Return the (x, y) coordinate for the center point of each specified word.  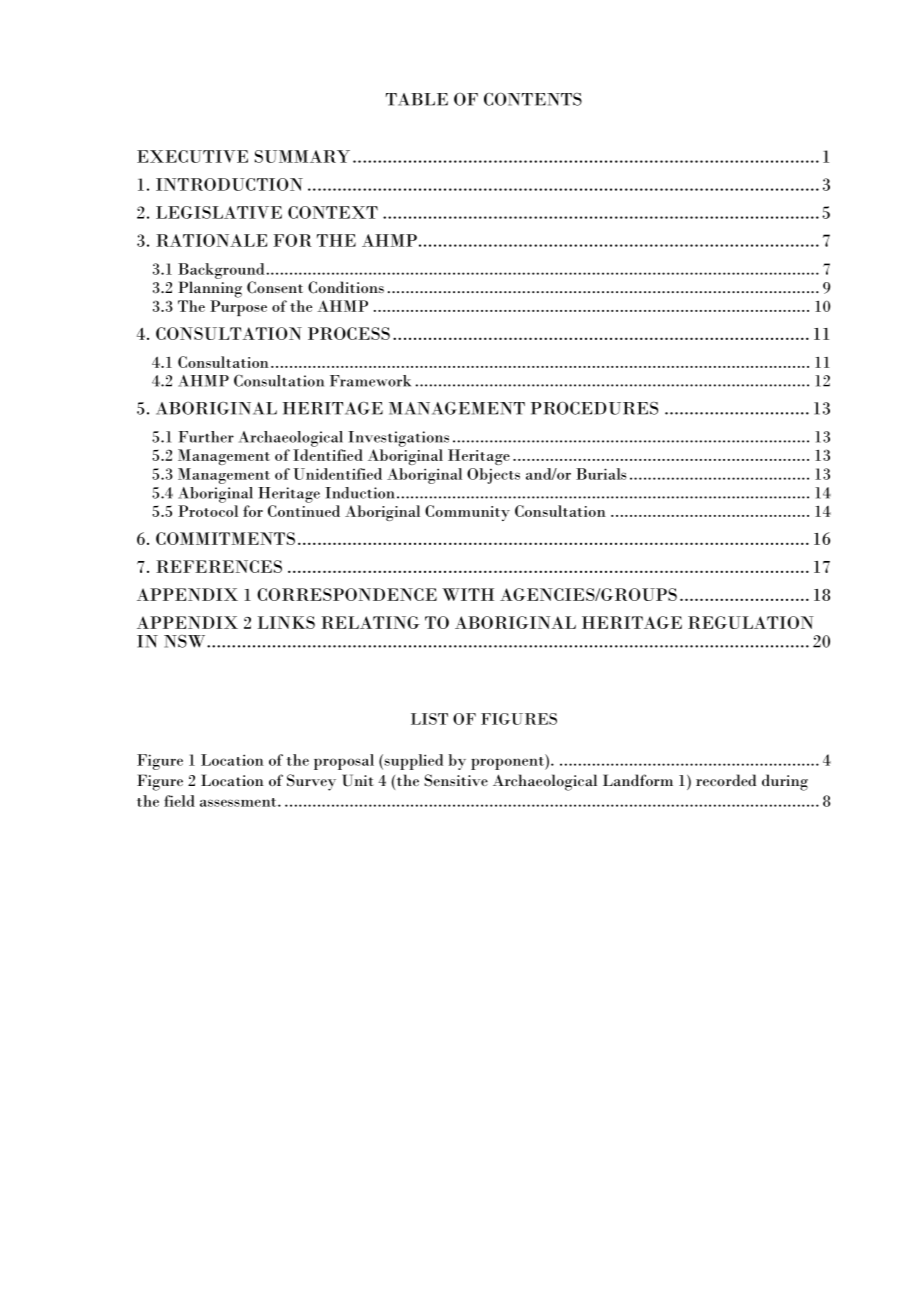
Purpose (238, 308)
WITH (468, 594)
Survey (311, 782)
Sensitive (456, 780)
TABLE (416, 99)
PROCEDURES (594, 408)
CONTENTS (533, 99)
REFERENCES (219, 566)
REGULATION (751, 622)
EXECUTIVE (192, 156)
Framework (370, 381)
